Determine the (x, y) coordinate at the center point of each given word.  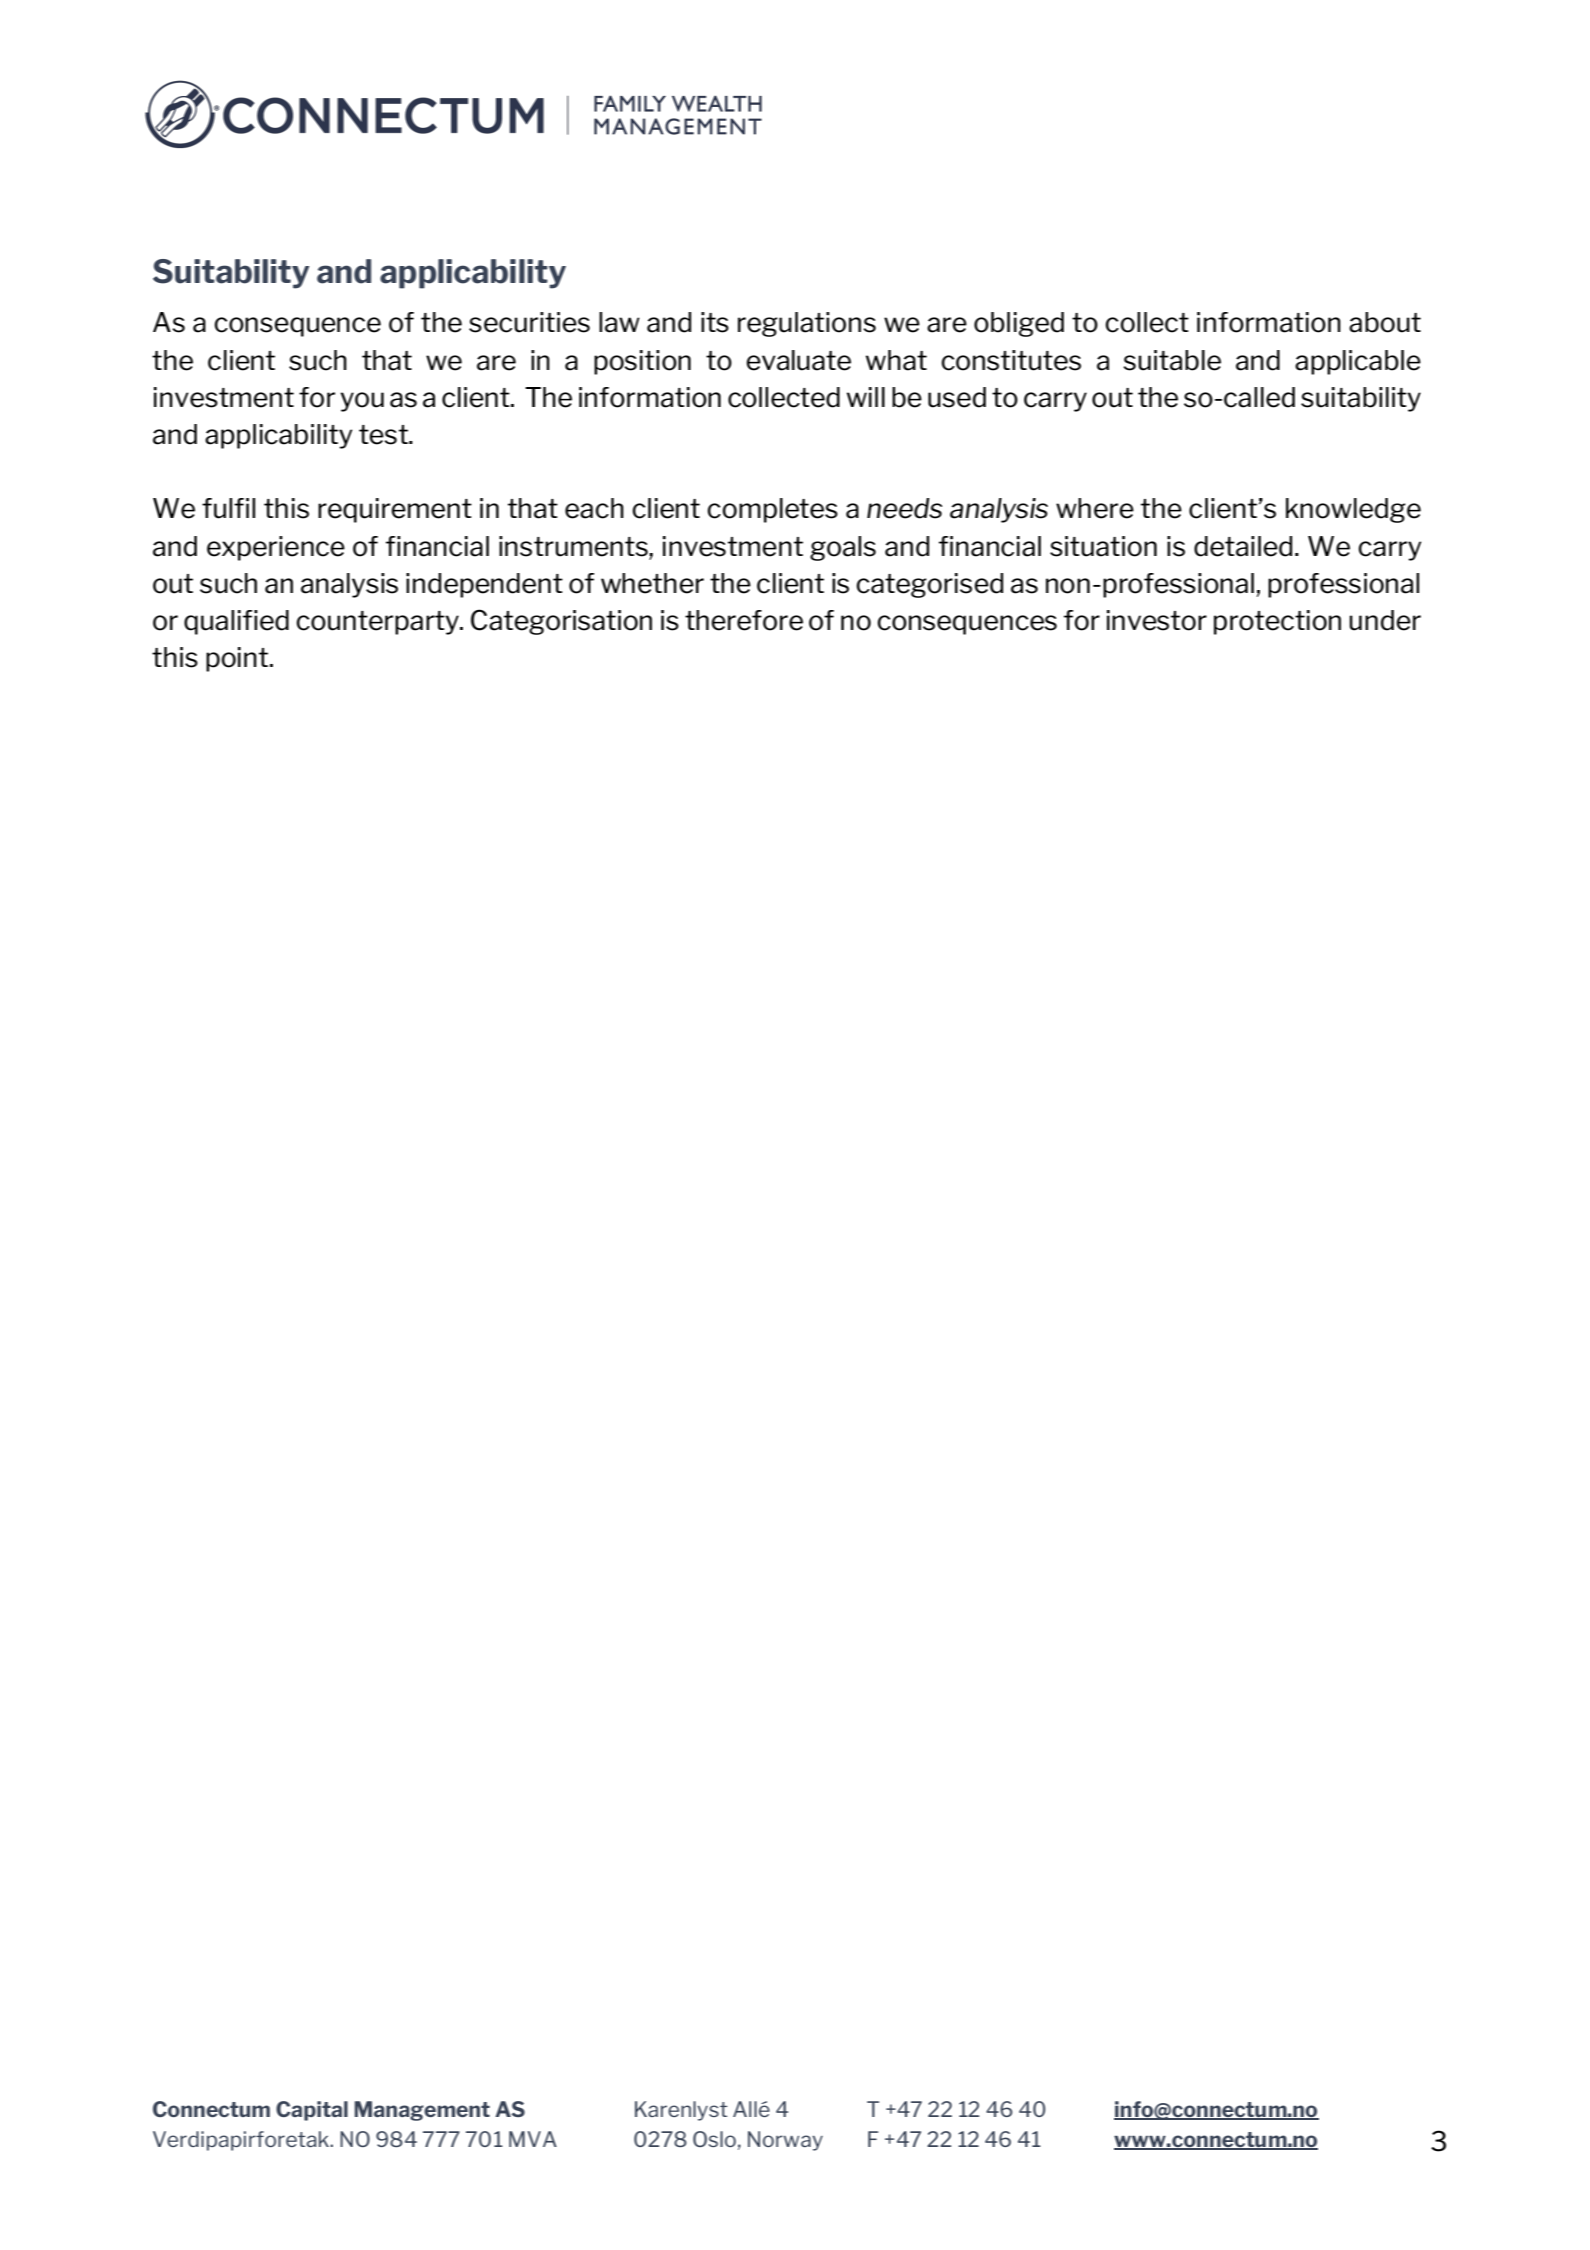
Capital (312, 2111)
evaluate (798, 360)
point (238, 659)
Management (422, 2111)
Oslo (714, 2139)
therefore (744, 620)
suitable (1172, 360)
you (362, 402)
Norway (785, 2141)
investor (1157, 620)
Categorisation (561, 622)
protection (1277, 622)
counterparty (378, 623)
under (1385, 620)
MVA (533, 2139)
